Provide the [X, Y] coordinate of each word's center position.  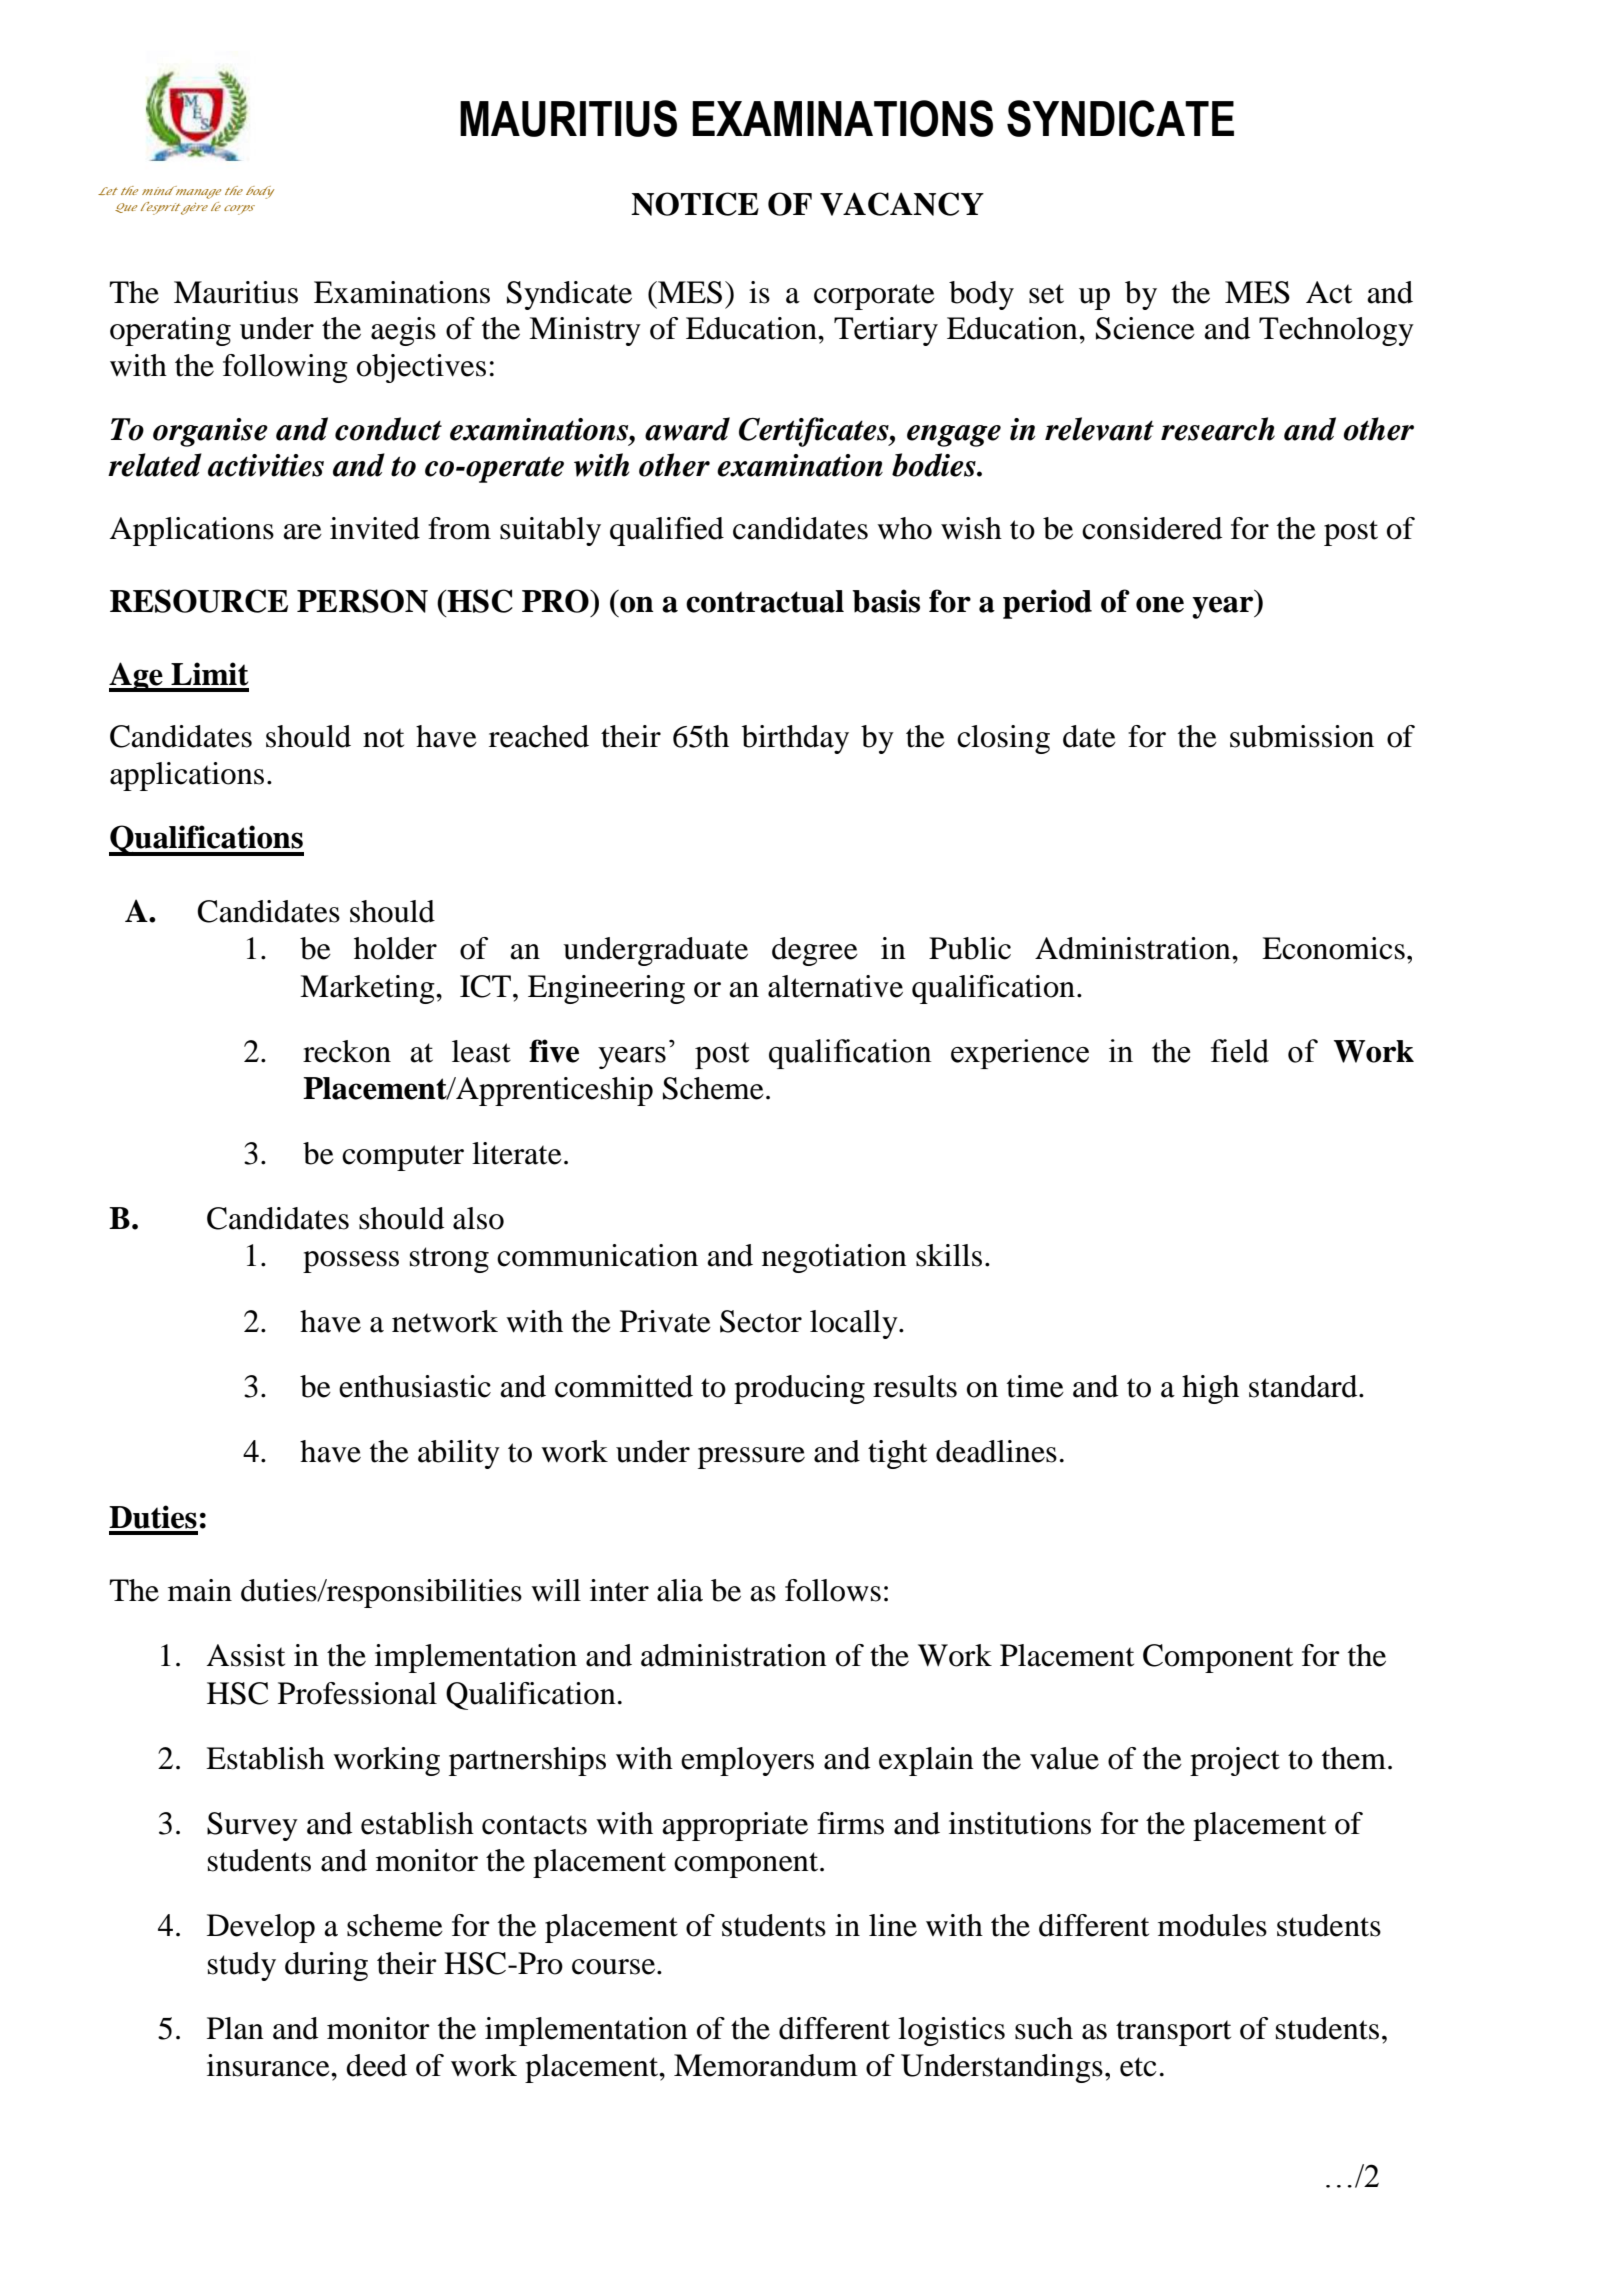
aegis [403, 331]
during [326, 1966]
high [1210, 1389]
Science [1145, 328]
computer [403, 1158]
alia [680, 1590]
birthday [795, 739]
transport [1173, 2033]
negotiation [834, 1258]
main [200, 1590]
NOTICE [695, 204]
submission [1302, 736]
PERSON [362, 601]
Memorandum [766, 2065]
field [1240, 1051]
